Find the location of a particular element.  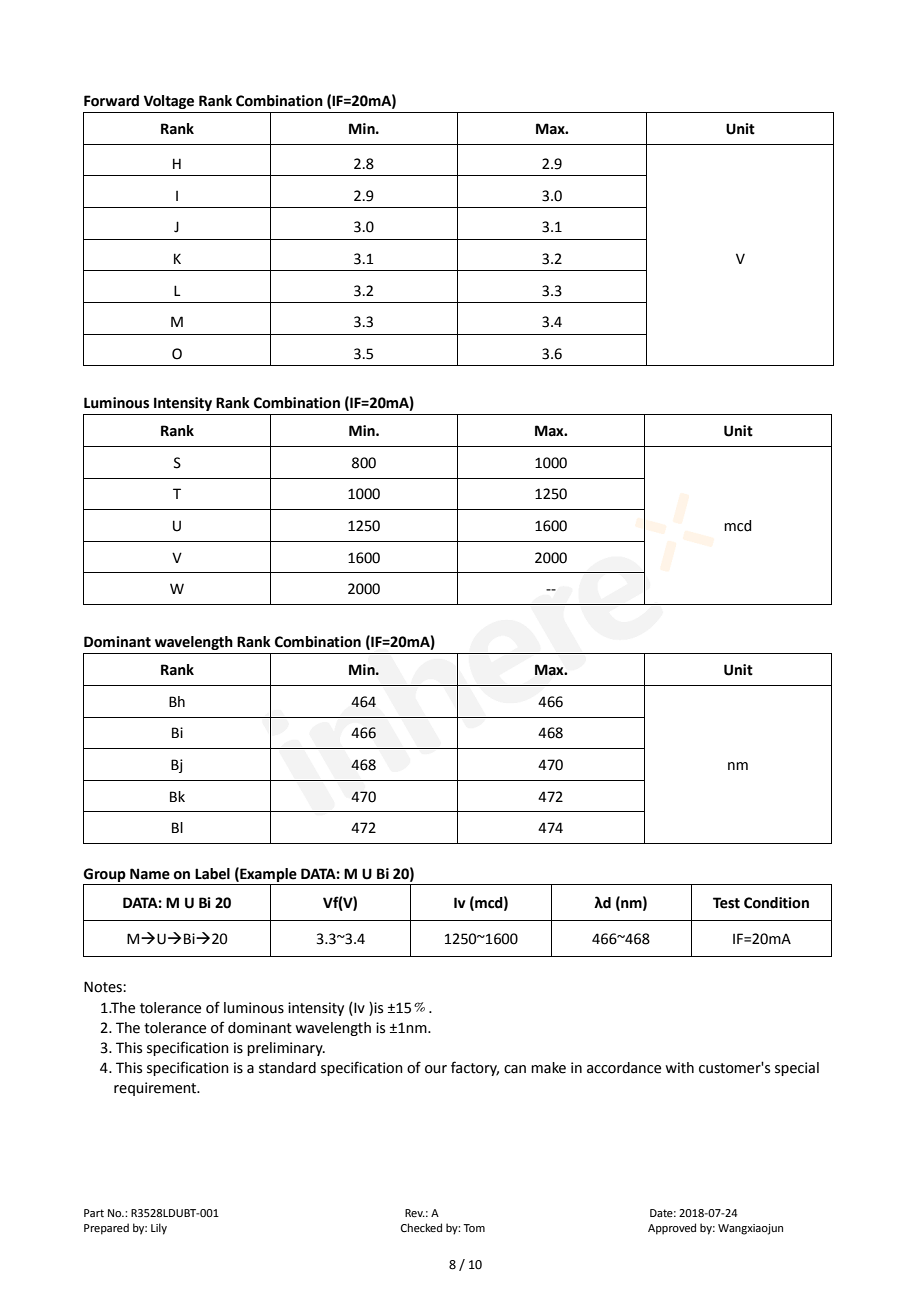

Lily is located at coordinates (159, 1229).
